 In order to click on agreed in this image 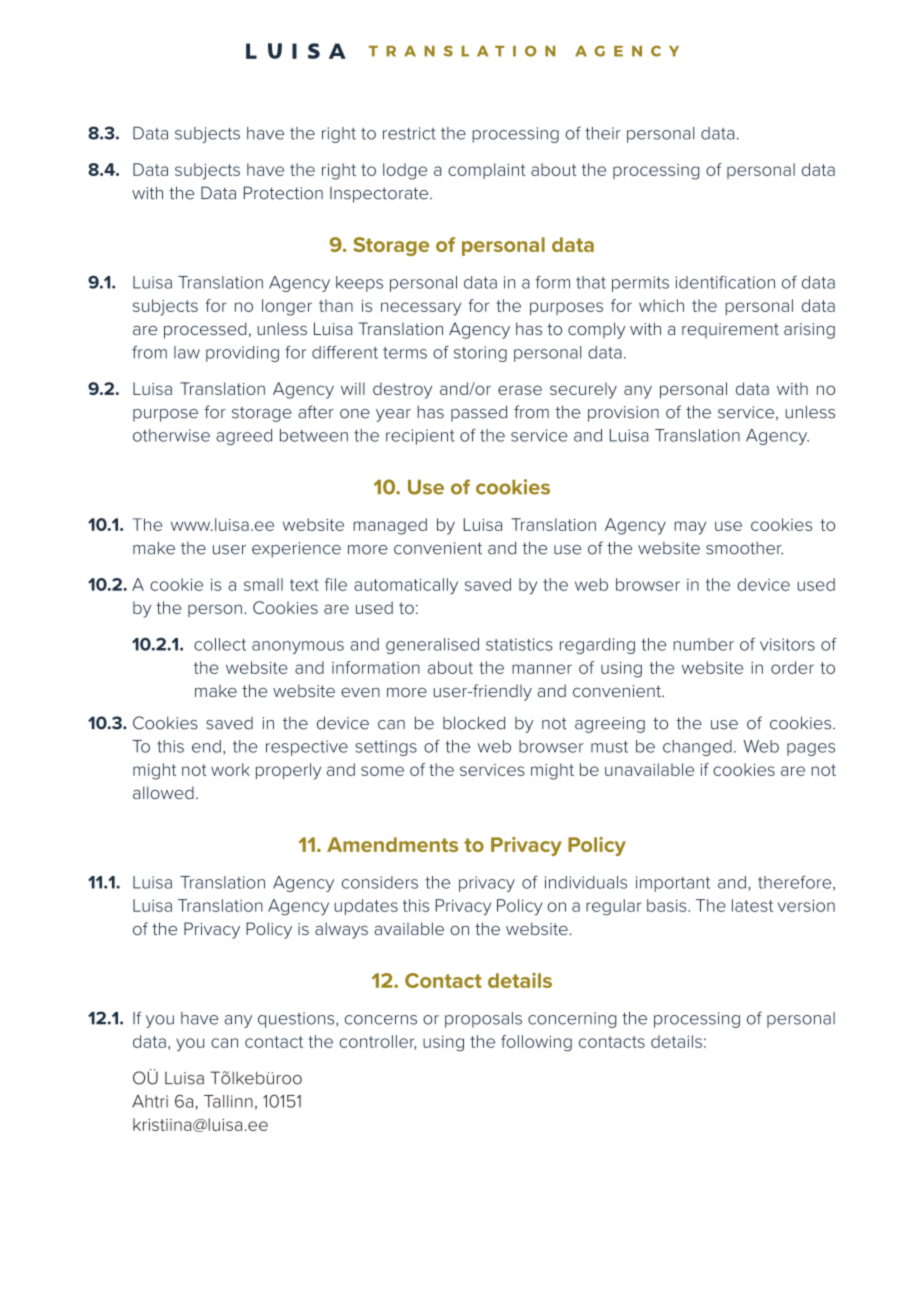, I will do `click(244, 437)`.
